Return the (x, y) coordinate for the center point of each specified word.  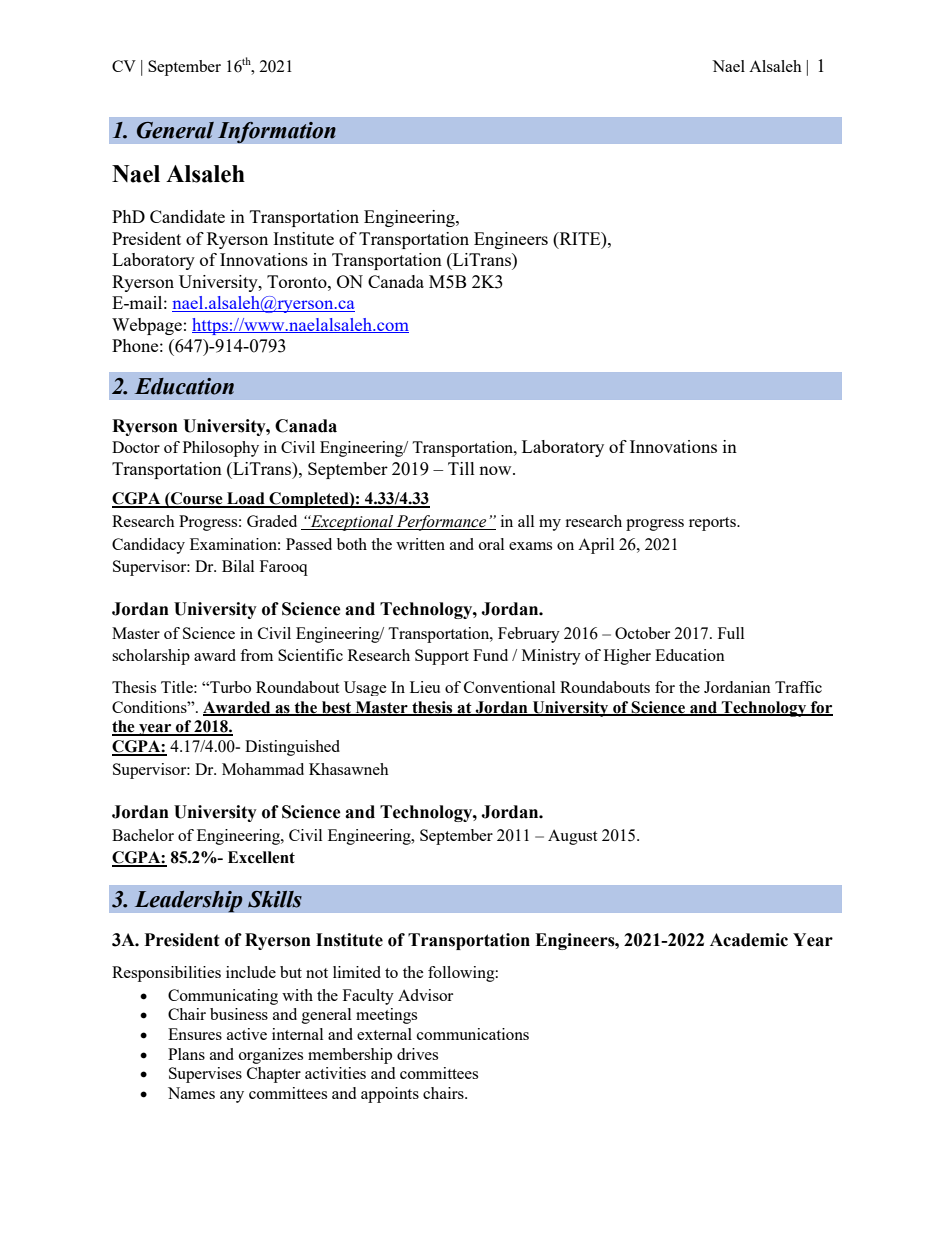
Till (461, 468)
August (572, 837)
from (256, 655)
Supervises (205, 1075)
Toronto (298, 281)
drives (417, 1054)
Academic (749, 940)
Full (731, 633)
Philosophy (221, 449)
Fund (490, 655)
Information (277, 132)
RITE (580, 238)
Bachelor (143, 835)
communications (473, 1034)
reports (713, 524)
